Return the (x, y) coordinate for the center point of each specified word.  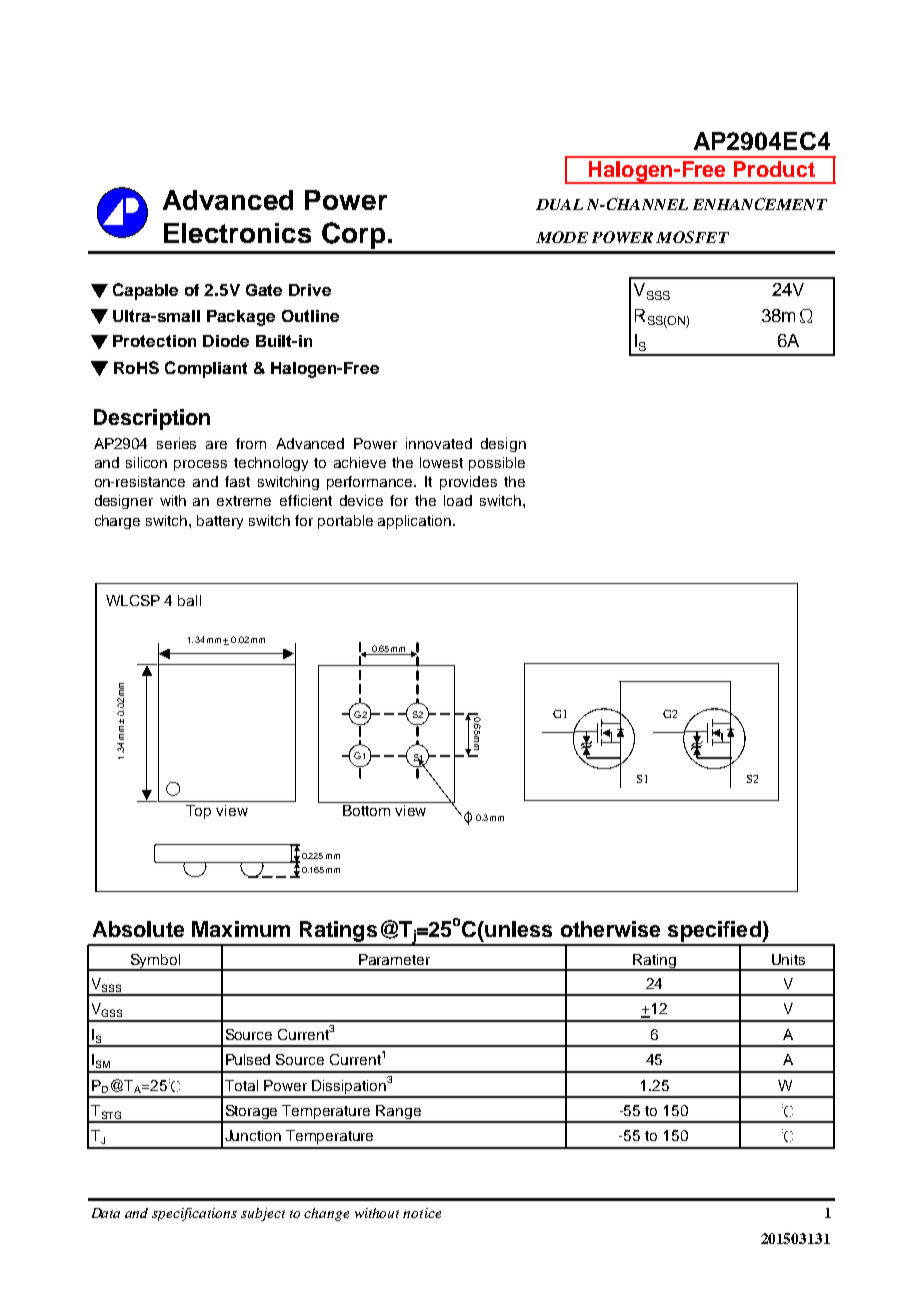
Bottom (366, 810)
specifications (194, 1214)
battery (220, 522)
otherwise (610, 929)
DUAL (559, 204)
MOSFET (692, 237)
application (416, 522)
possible (497, 464)
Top (198, 812)
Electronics (237, 233)
